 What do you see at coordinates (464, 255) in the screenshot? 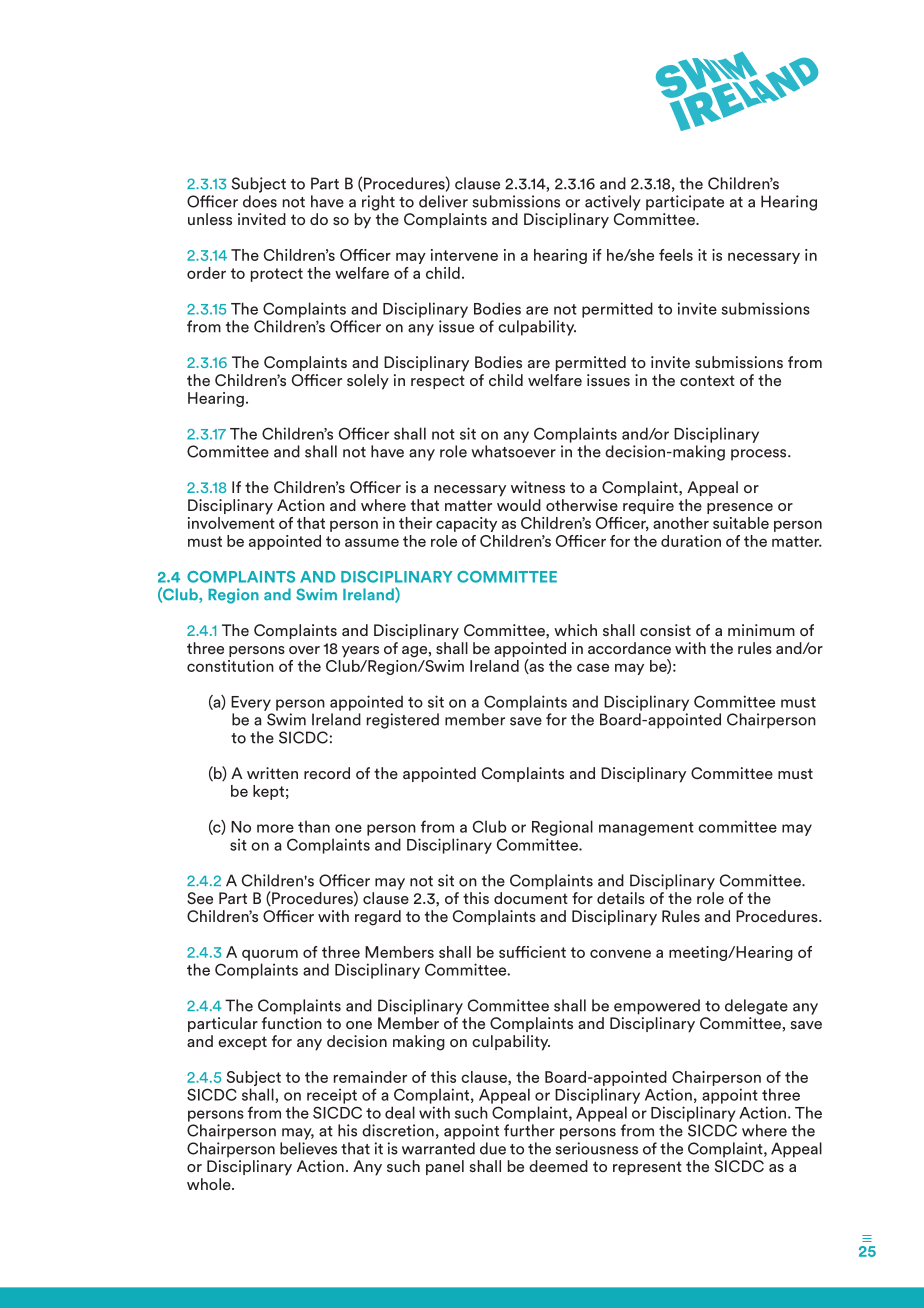
I see `intervene` at bounding box center [464, 255].
